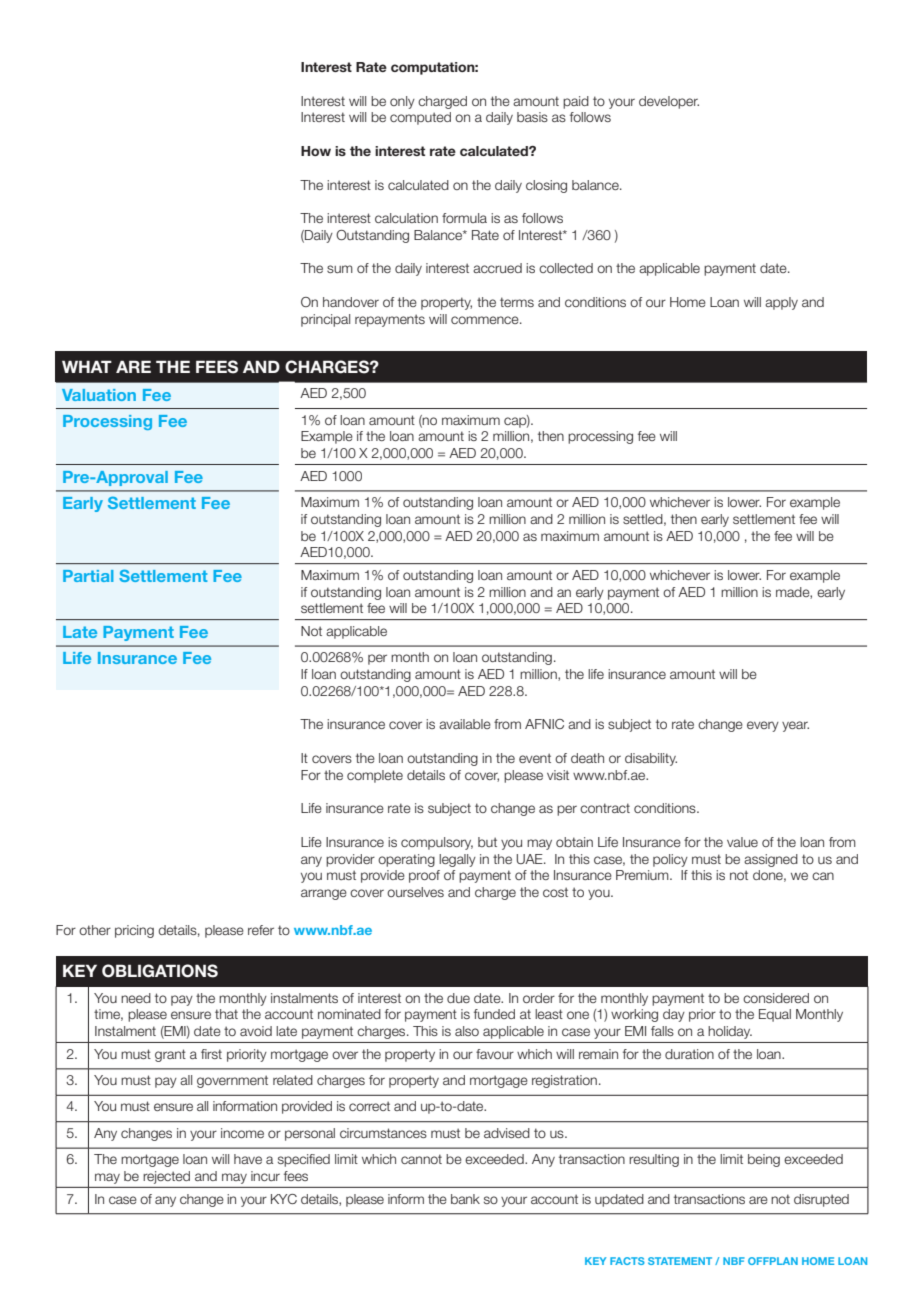  Describe the element at coordinates (420, 118) in the page. I see `computed` at that location.
